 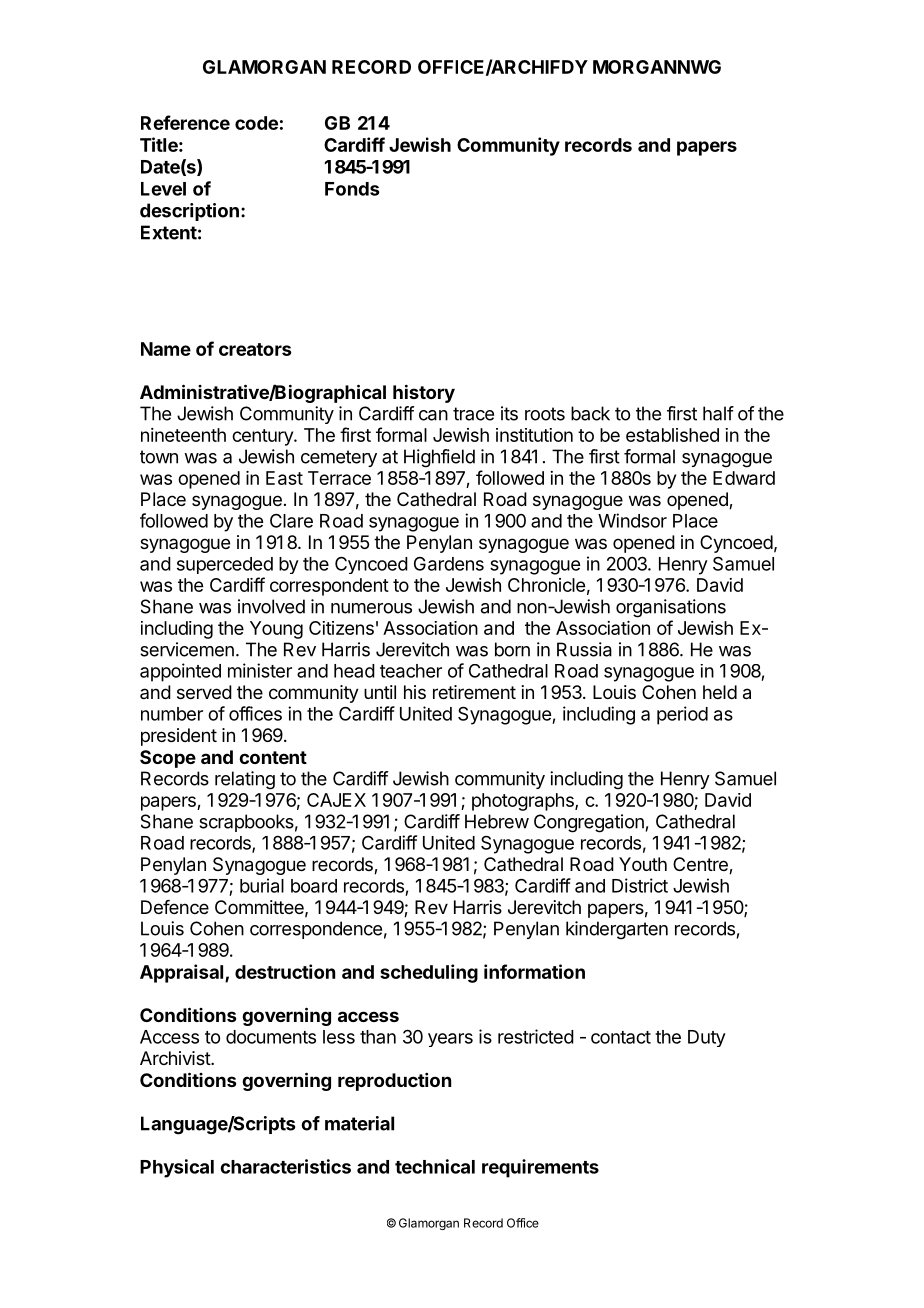 I want to click on code, so click(x=256, y=123).
